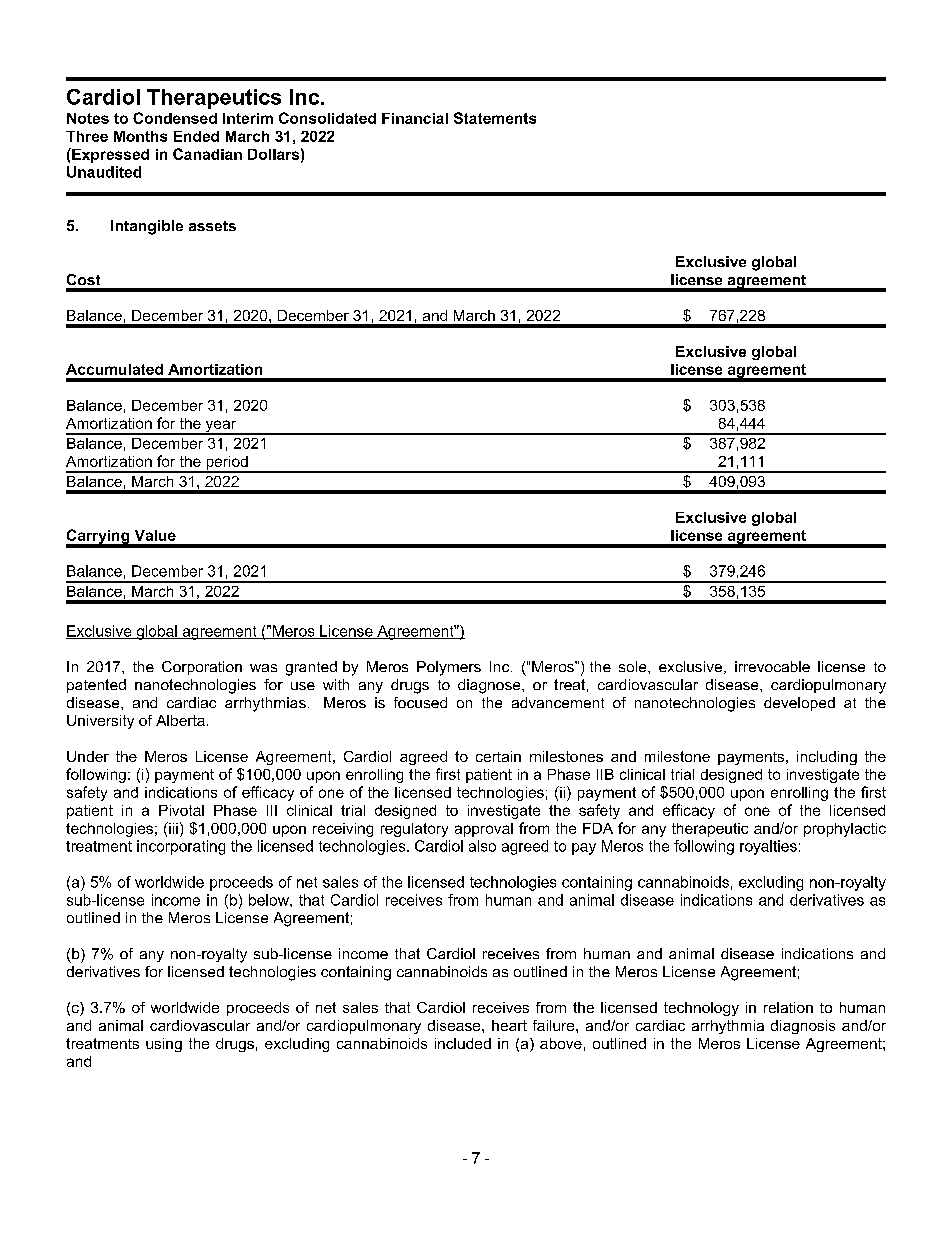 The width and height of the screenshot is (952, 1233). I want to click on Ended, so click(196, 136).
